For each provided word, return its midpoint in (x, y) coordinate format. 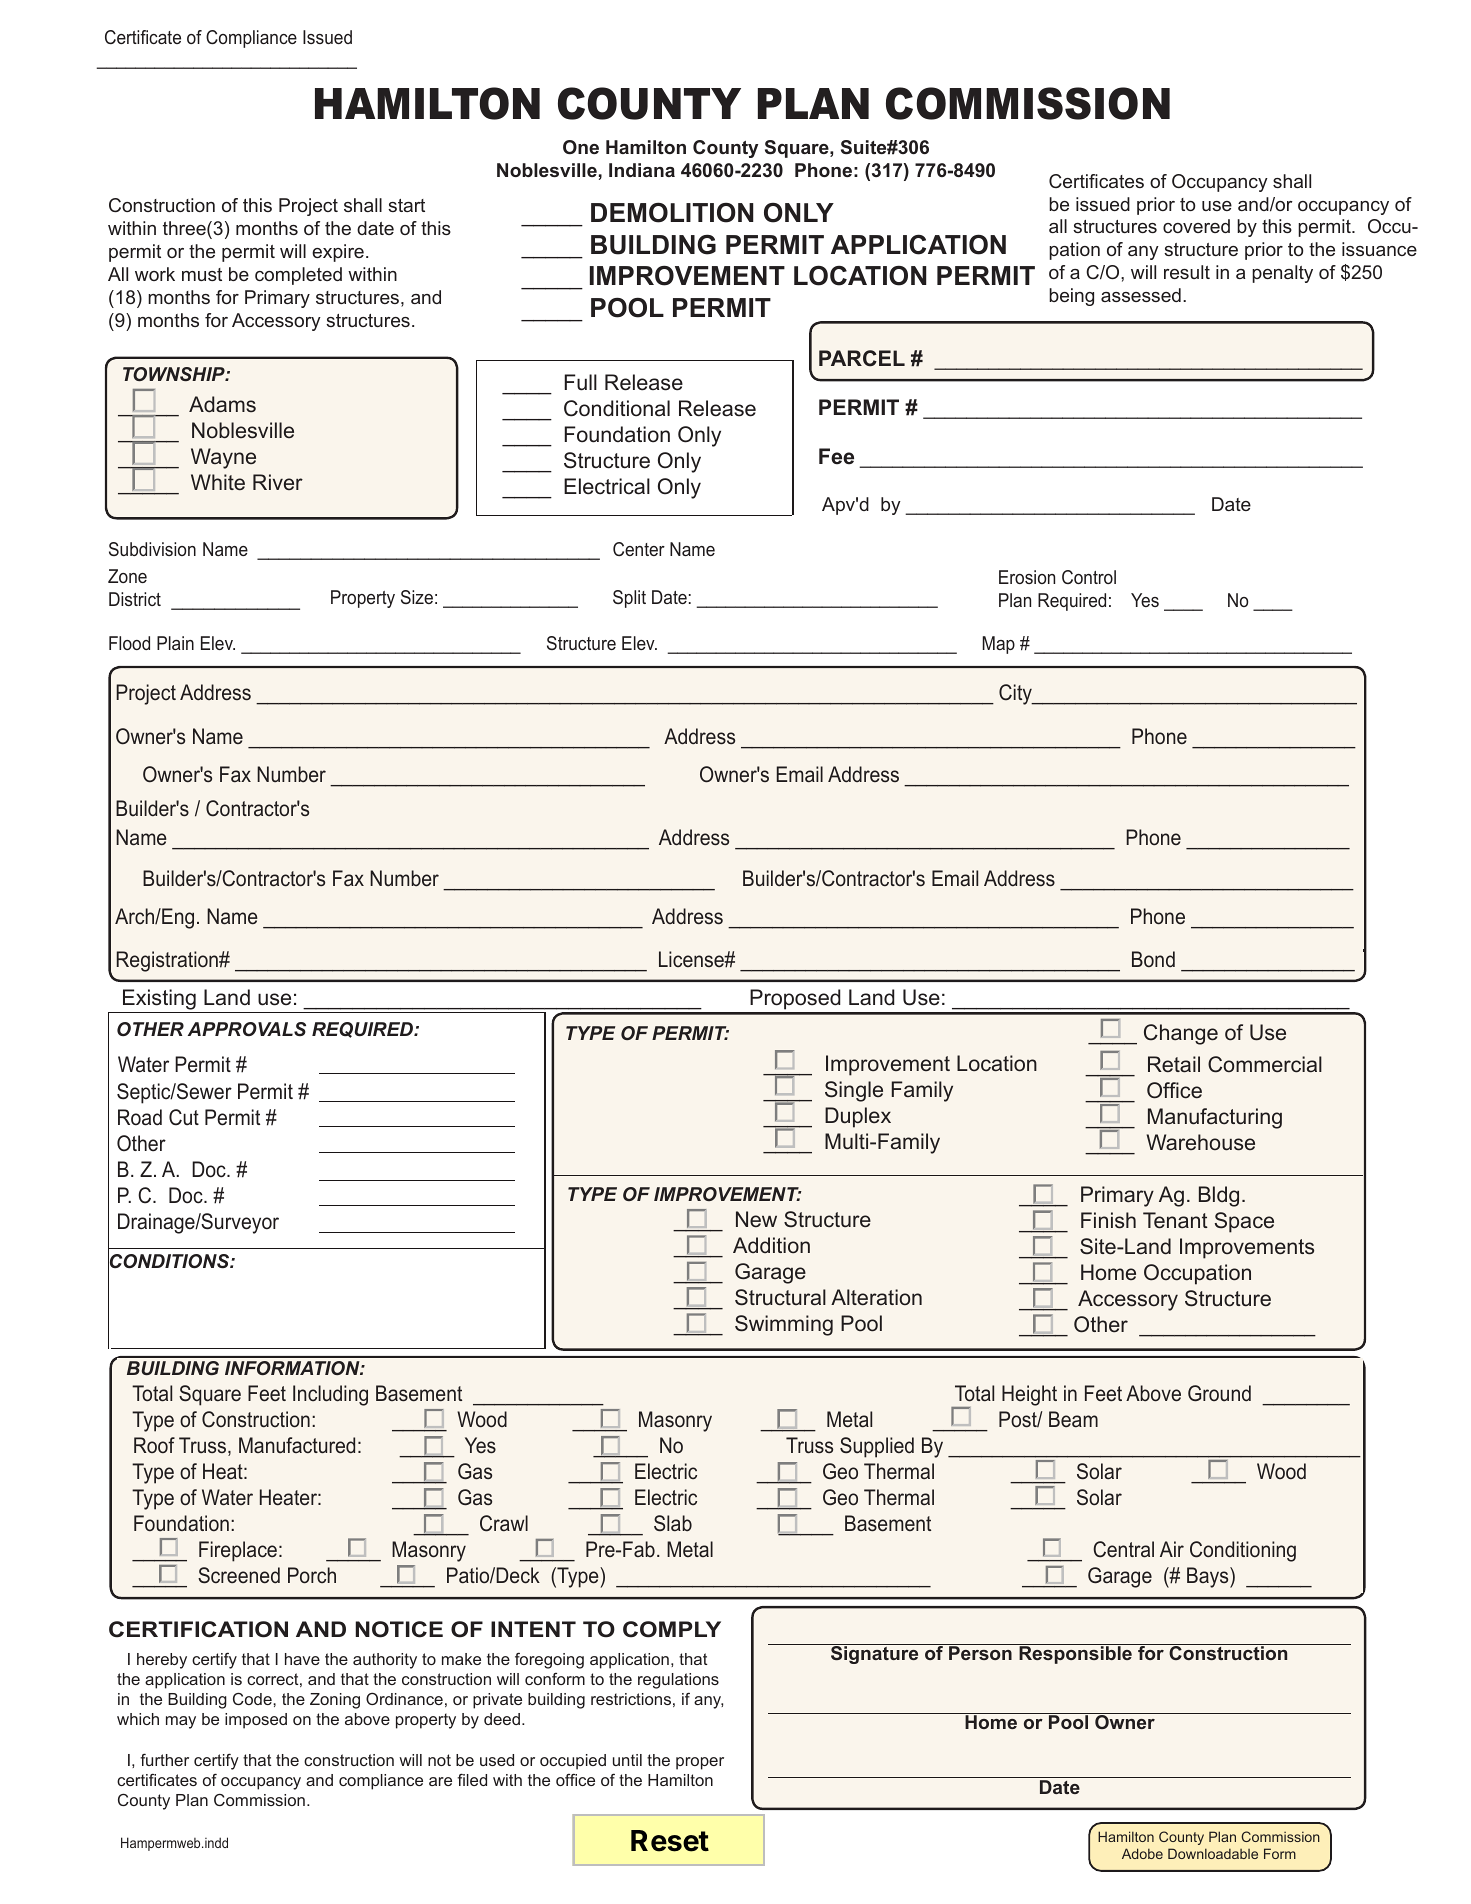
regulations (678, 1681)
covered (1196, 226)
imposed (256, 1721)
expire (338, 253)
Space (1244, 1222)
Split (629, 599)
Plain (175, 643)
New (756, 1219)
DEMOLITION (672, 212)
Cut (184, 1117)
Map (998, 645)
